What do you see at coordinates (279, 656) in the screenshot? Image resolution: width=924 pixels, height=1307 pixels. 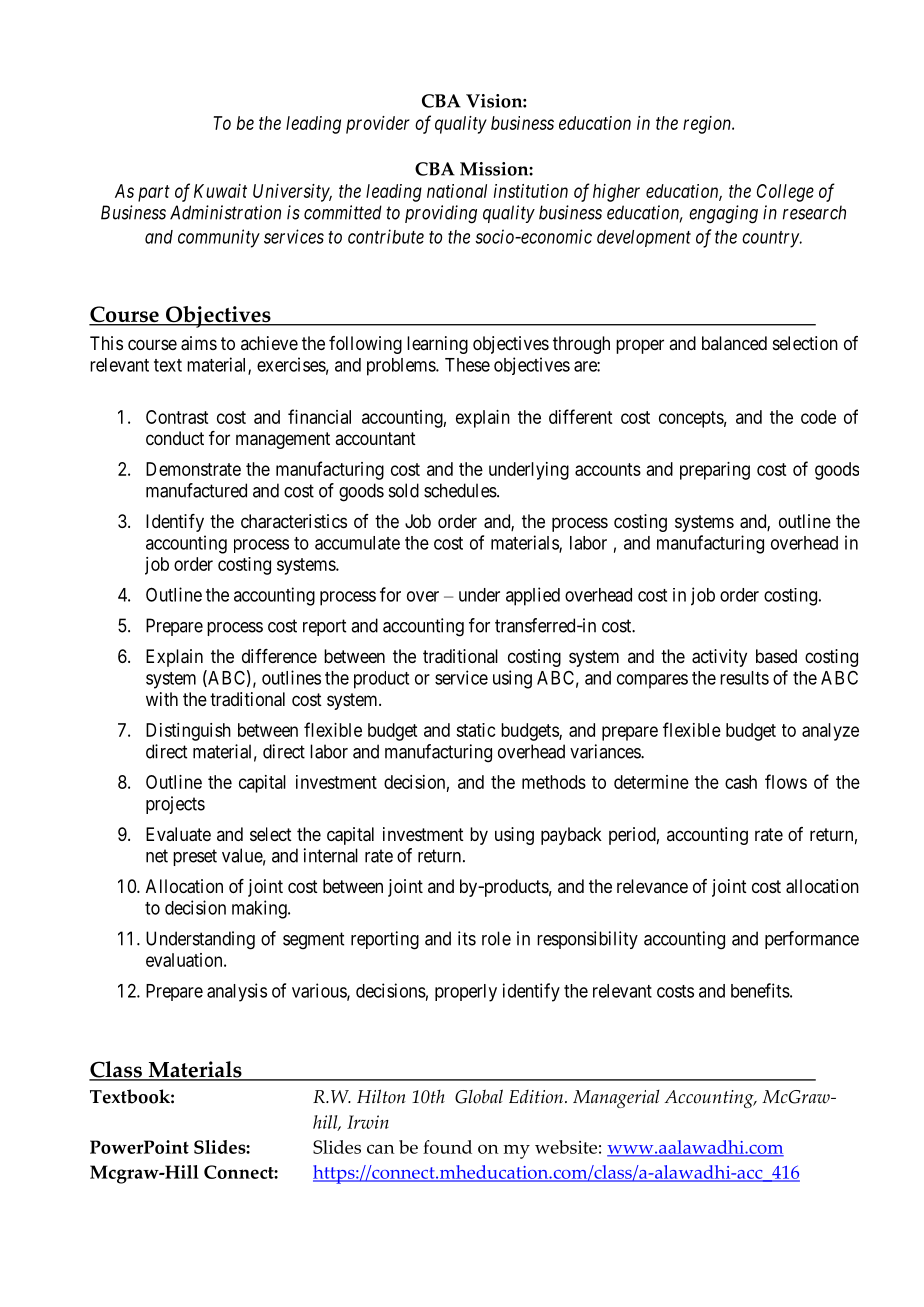 I see `difference` at bounding box center [279, 656].
